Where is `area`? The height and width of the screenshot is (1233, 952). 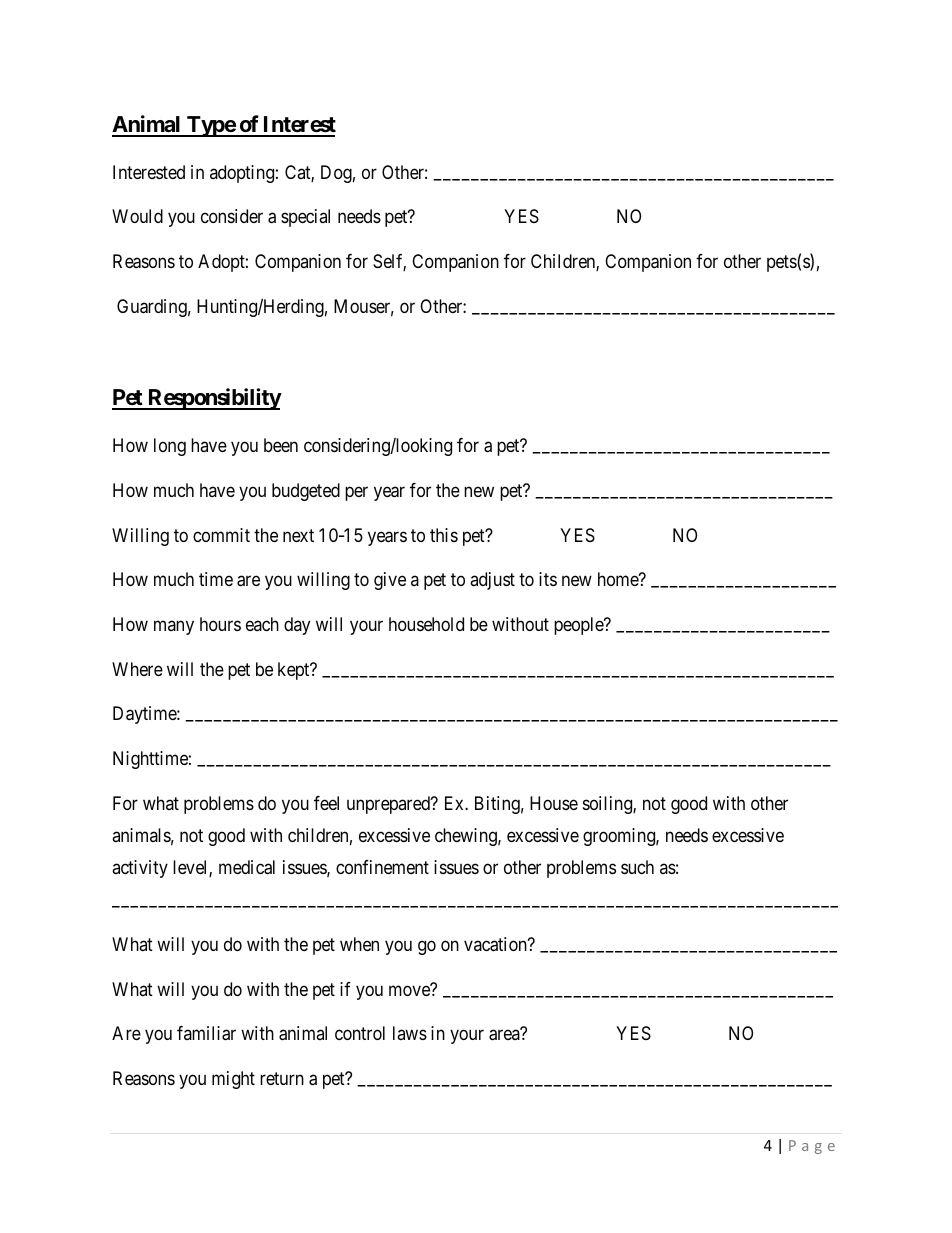 area is located at coordinates (504, 1035).
